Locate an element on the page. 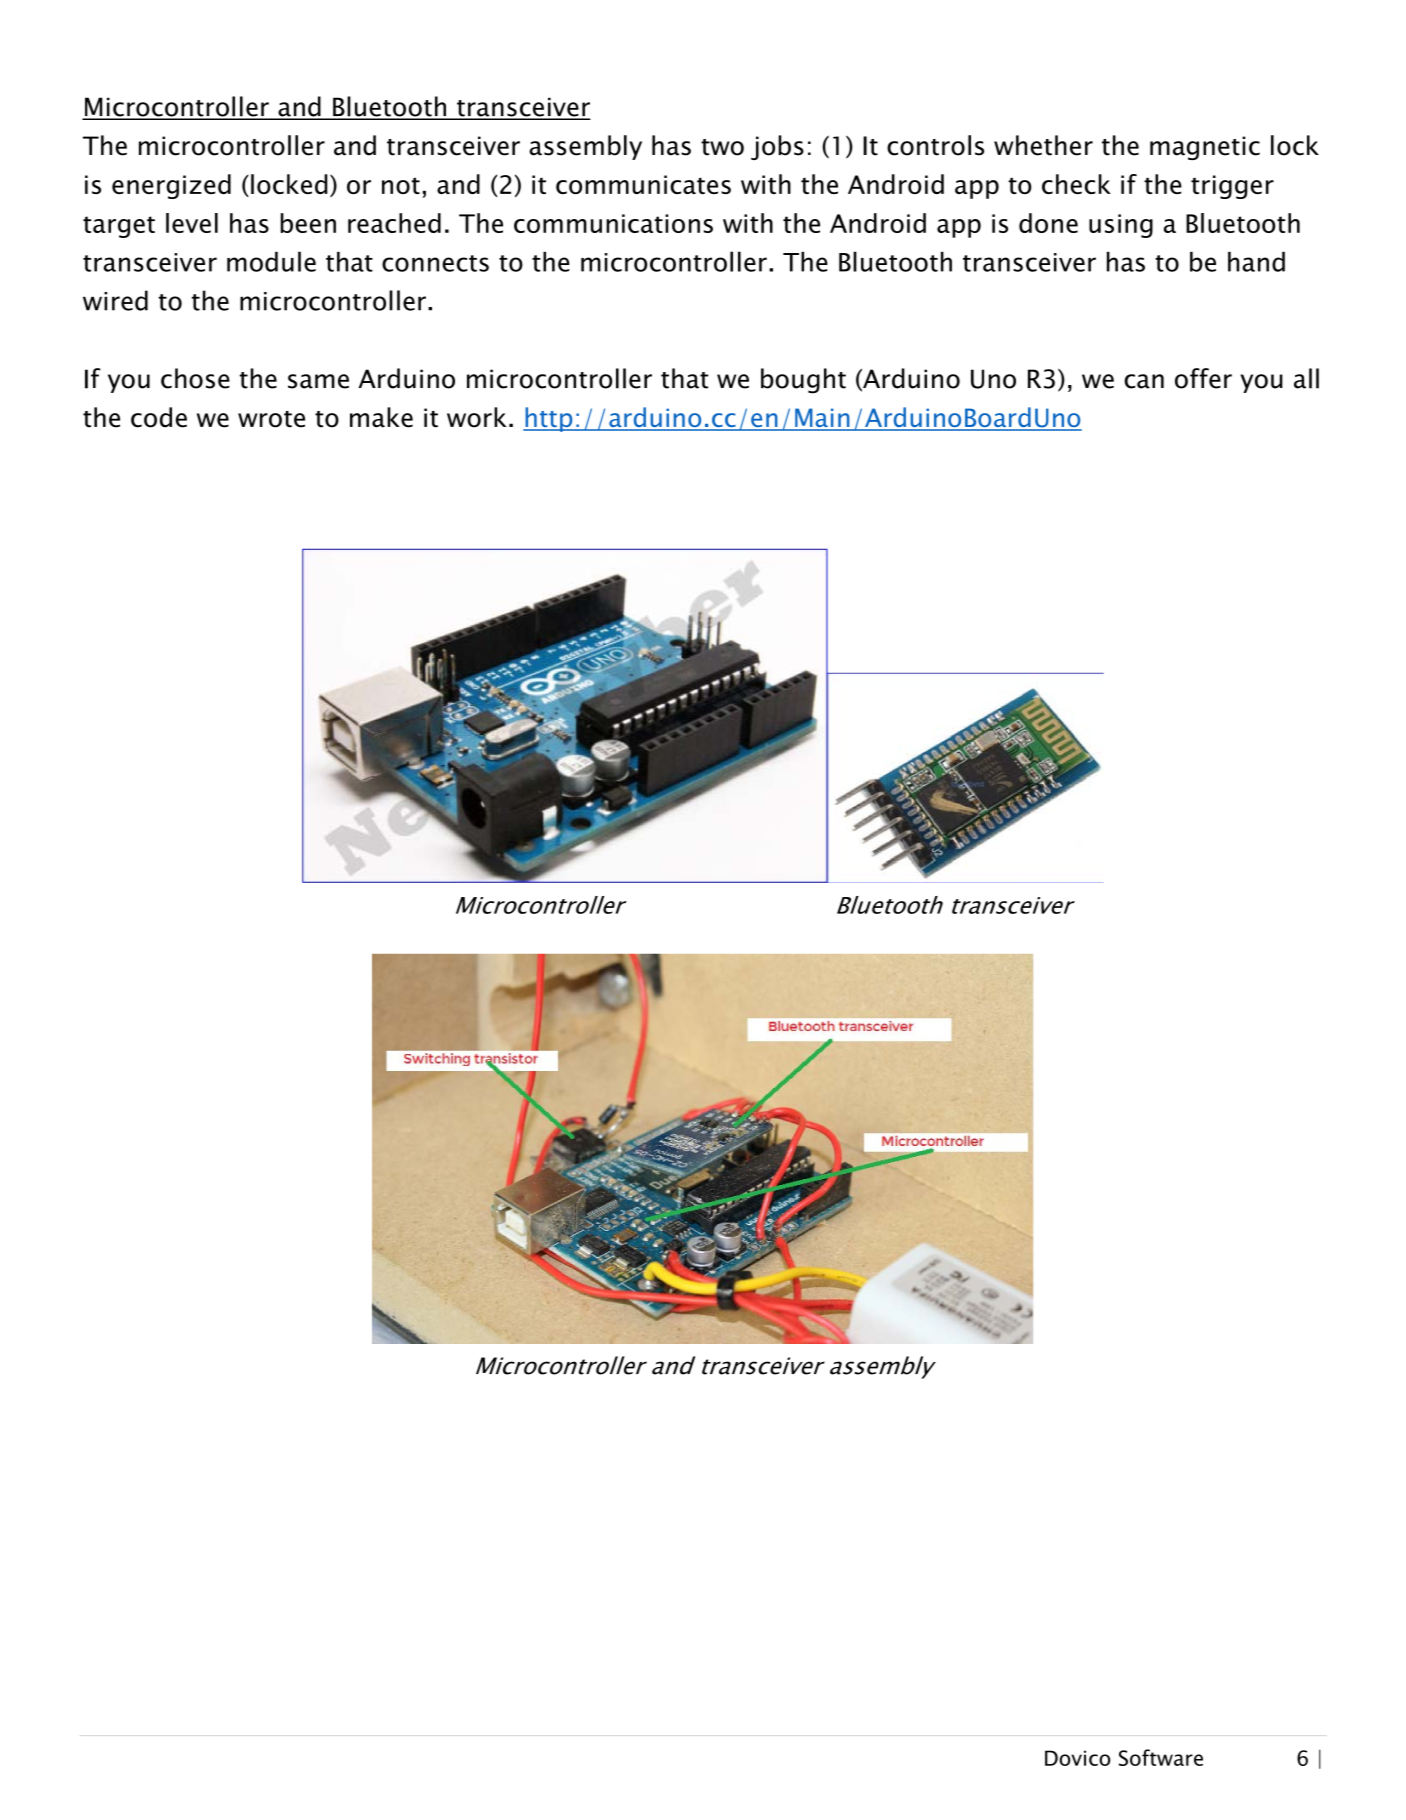 The image size is (1406, 1820). Software is located at coordinates (1161, 1757).
